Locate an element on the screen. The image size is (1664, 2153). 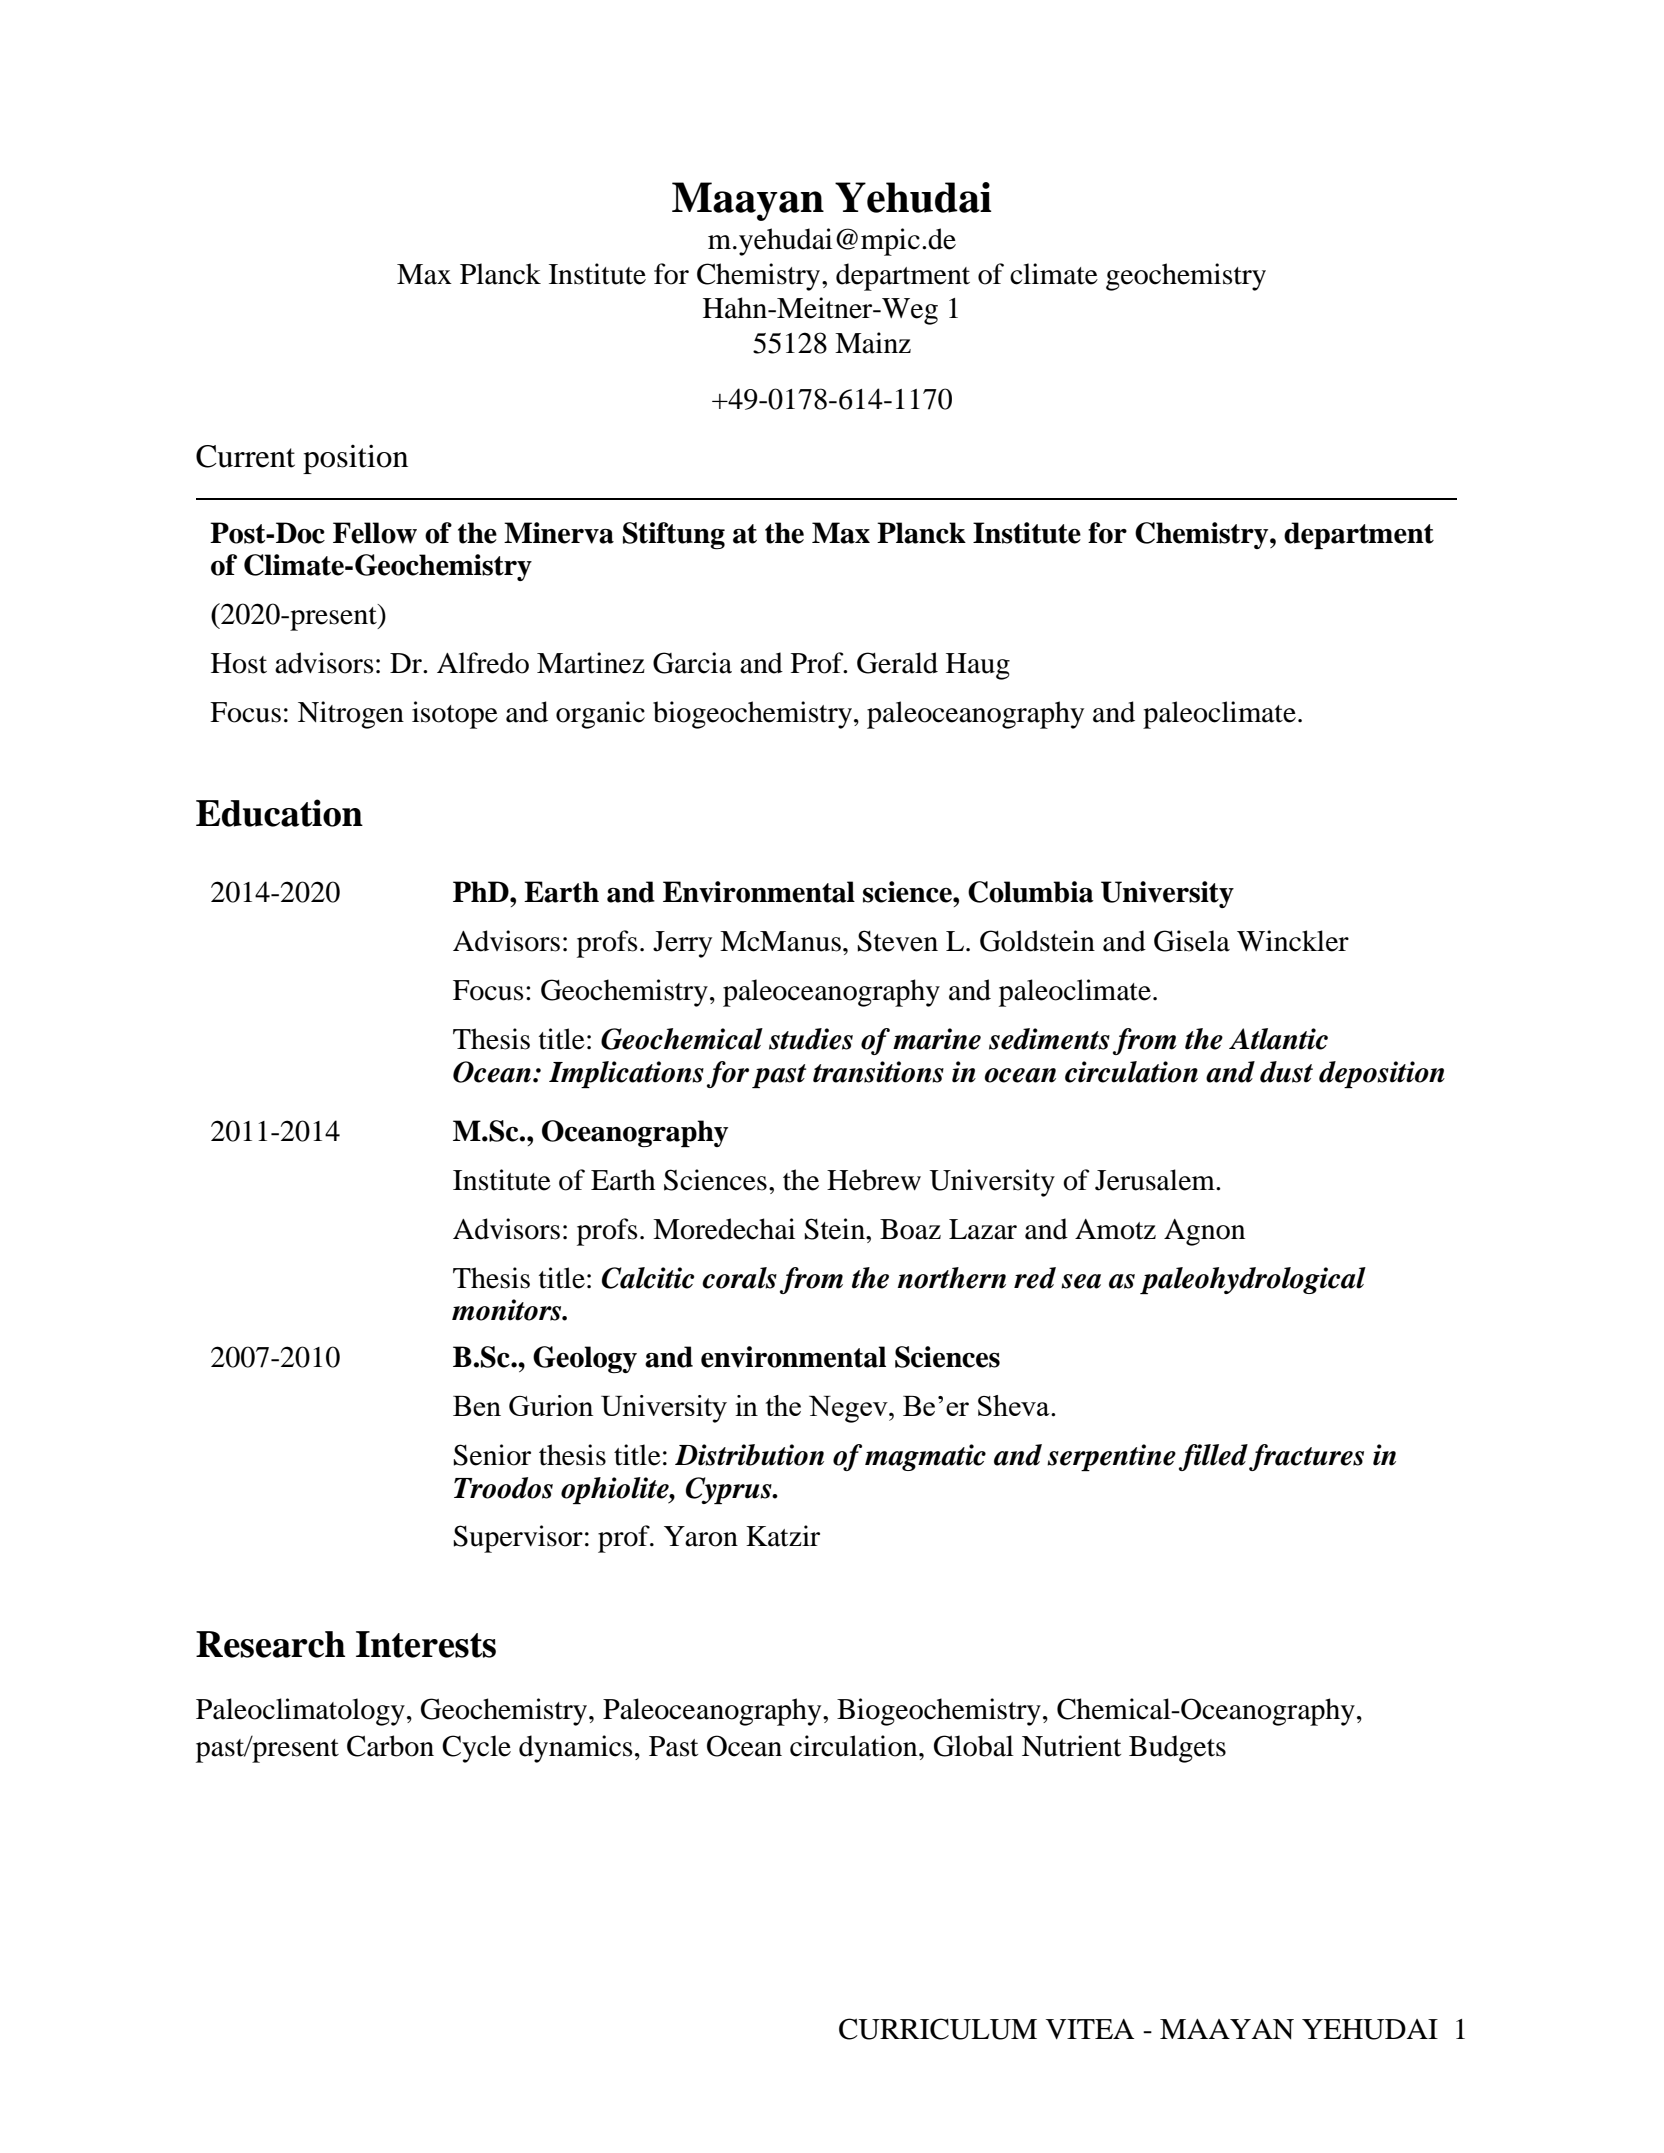
Carbon is located at coordinates (390, 1746).
